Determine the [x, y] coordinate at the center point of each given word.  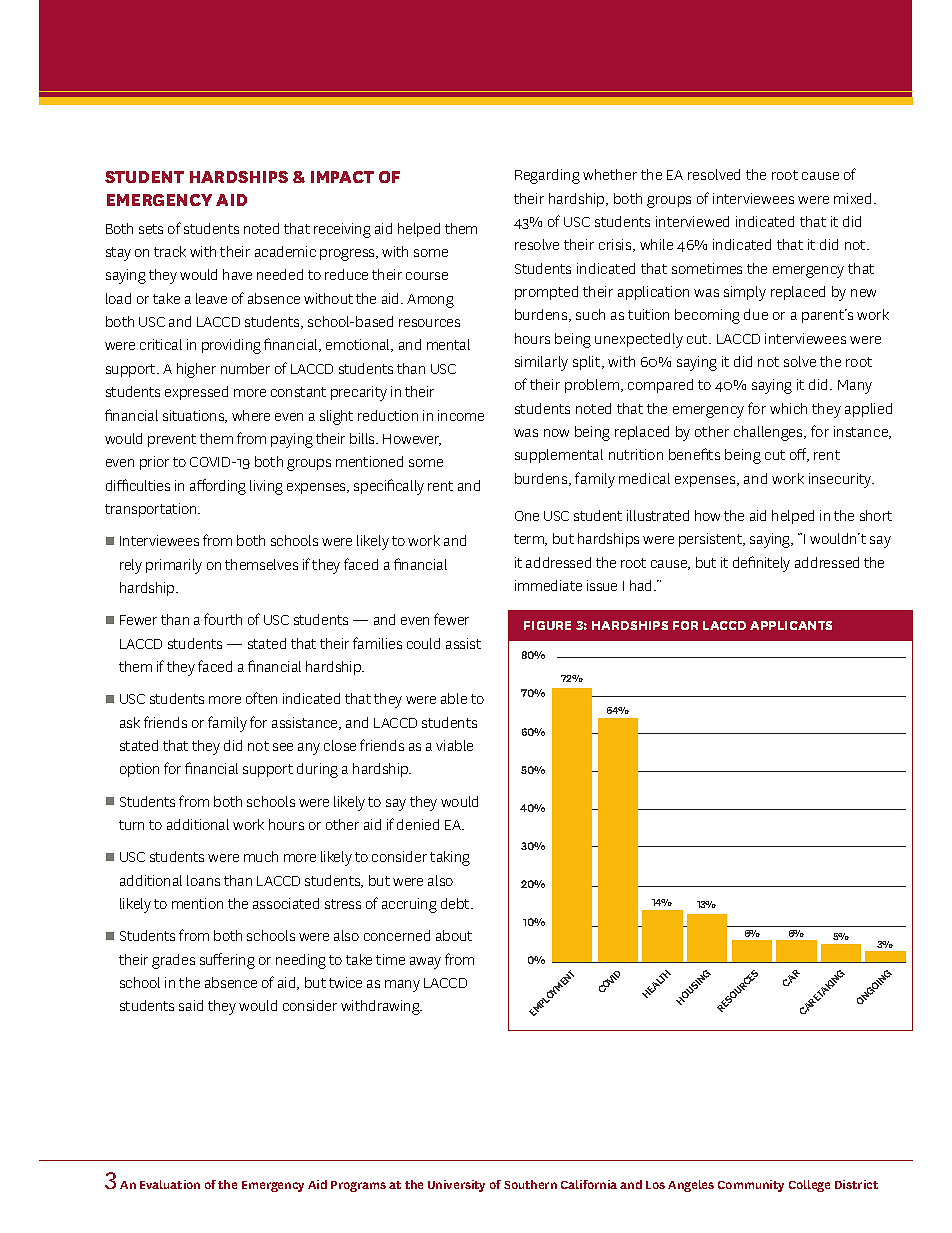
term [530, 540]
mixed [854, 198]
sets [151, 229]
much [261, 856]
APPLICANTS [791, 625]
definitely [761, 564]
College [809, 1186]
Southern [530, 1184]
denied [418, 824]
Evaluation [170, 1184]
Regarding [547, 176]
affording [218, 487]
